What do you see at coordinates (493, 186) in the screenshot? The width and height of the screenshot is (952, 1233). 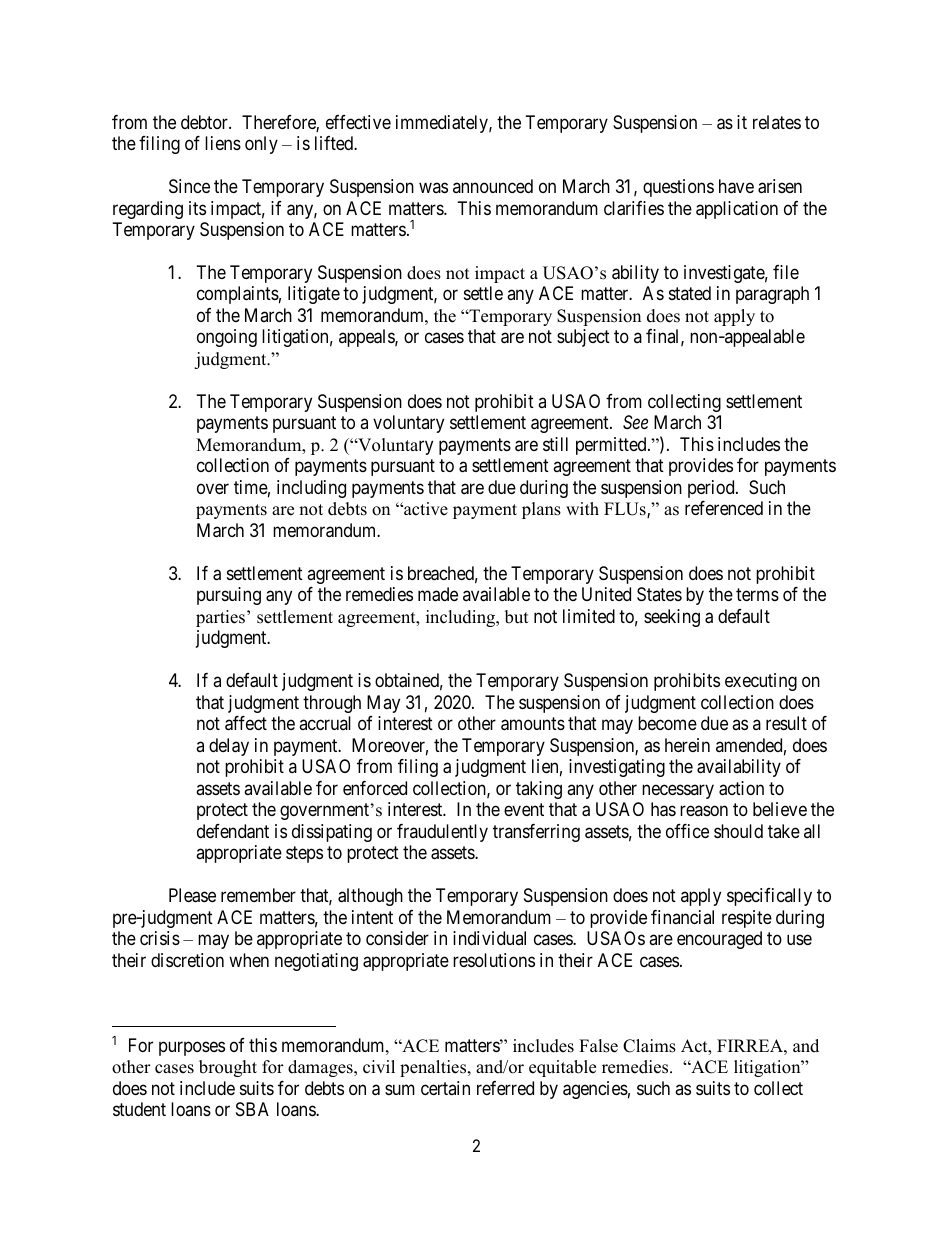 I see `announced` at bounding box center [493, 186].
